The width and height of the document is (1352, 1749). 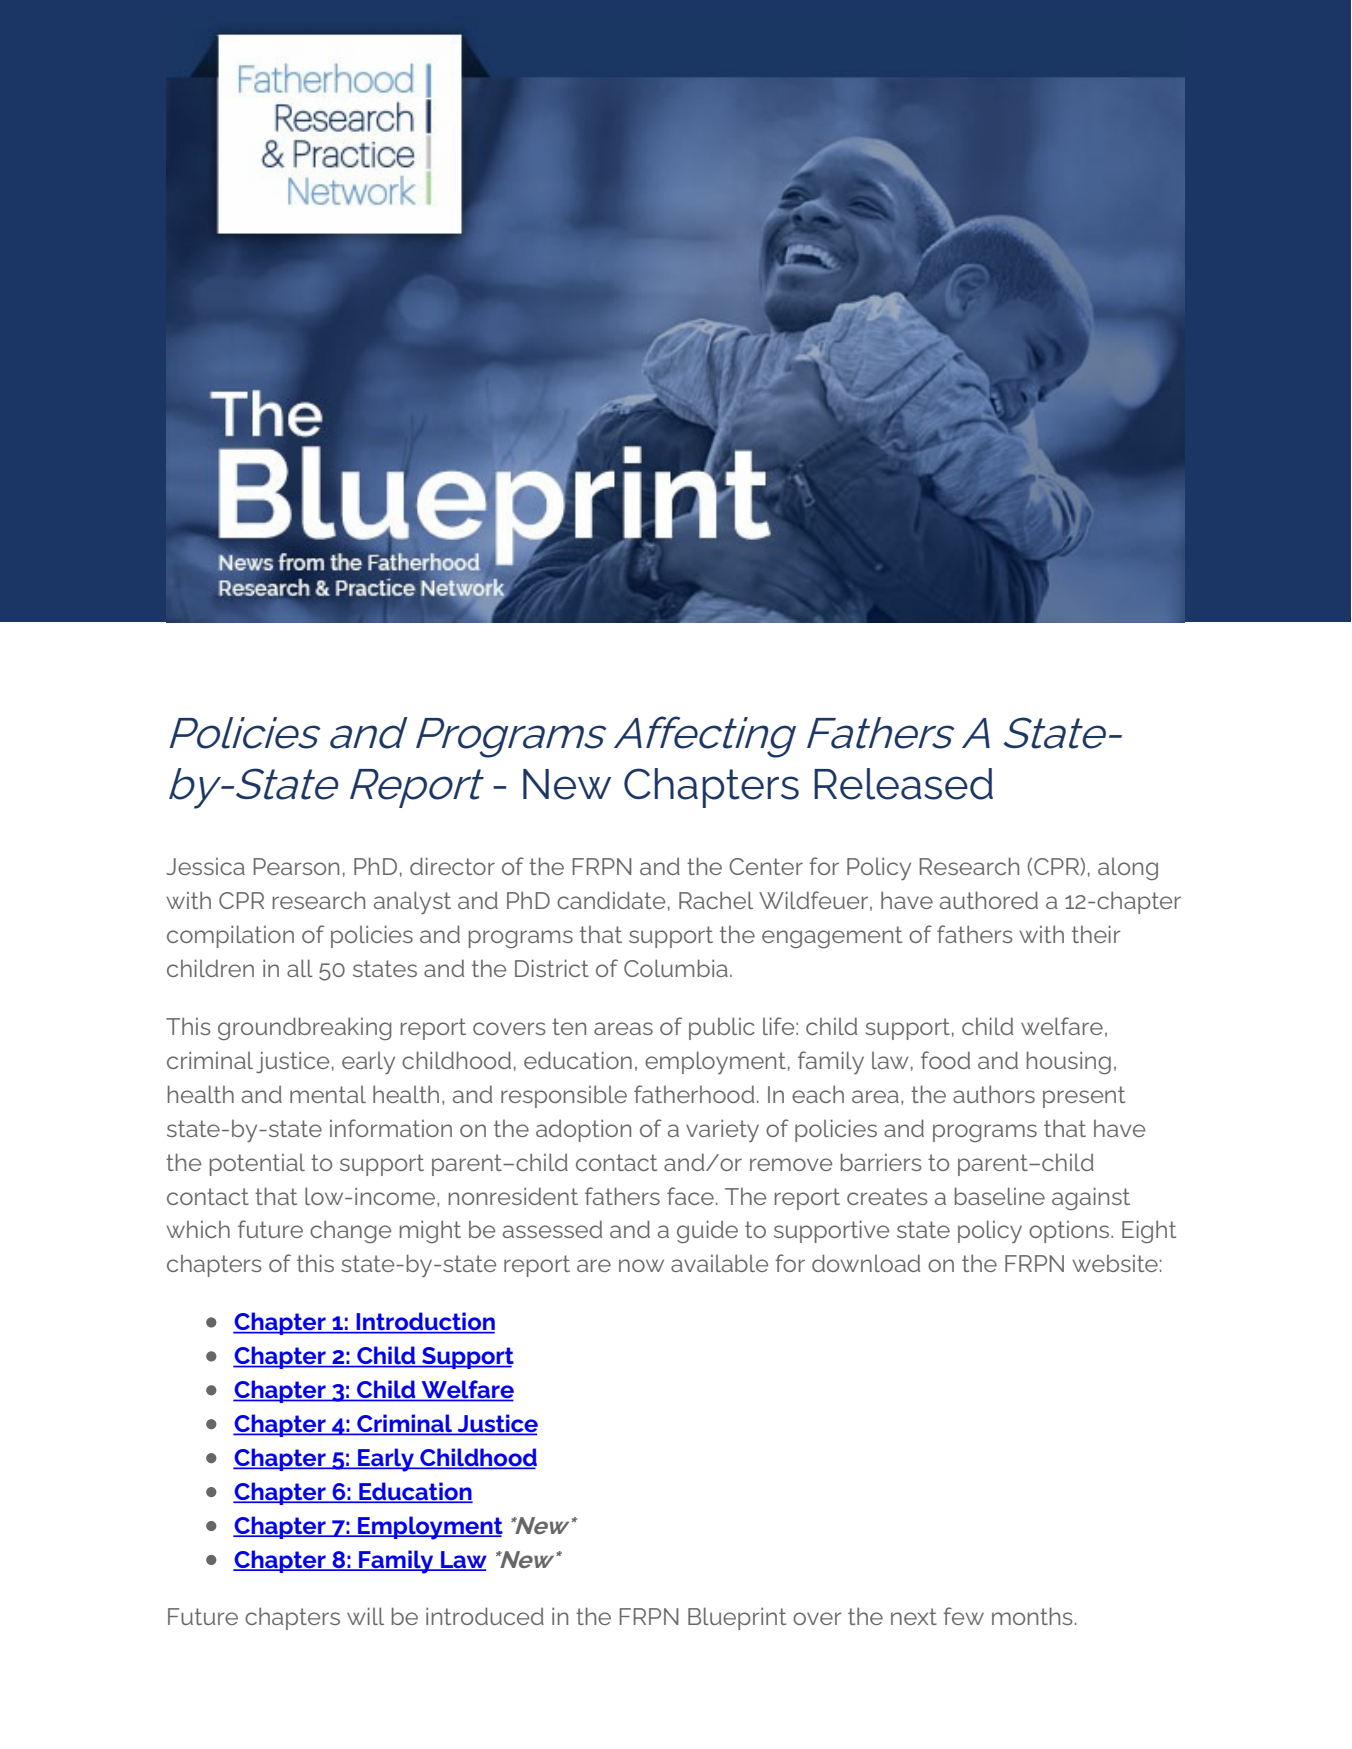 I want to click on Pearson, so click(x=296, y=866).
